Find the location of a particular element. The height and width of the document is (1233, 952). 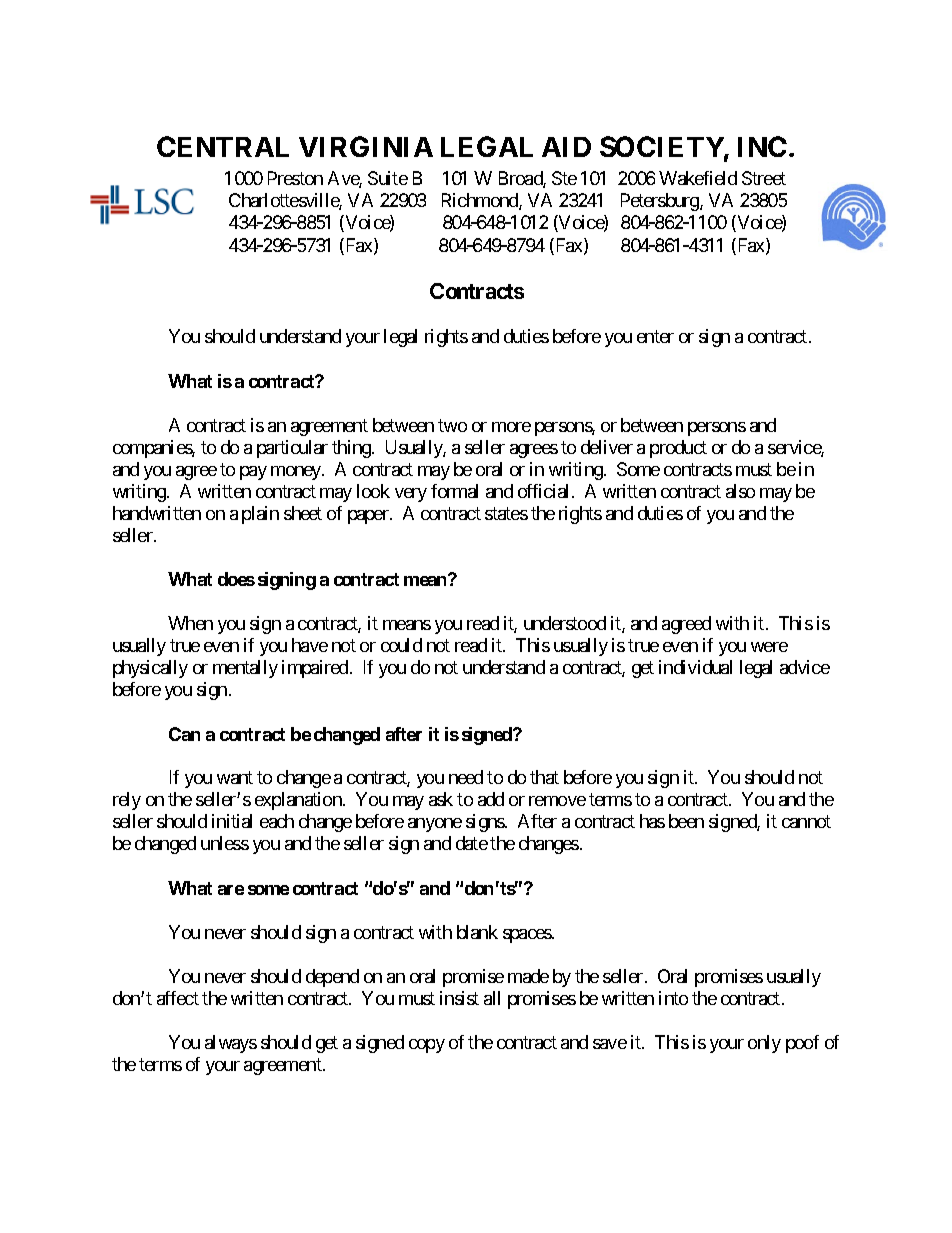

pay is located at coordinates (253, 473).
